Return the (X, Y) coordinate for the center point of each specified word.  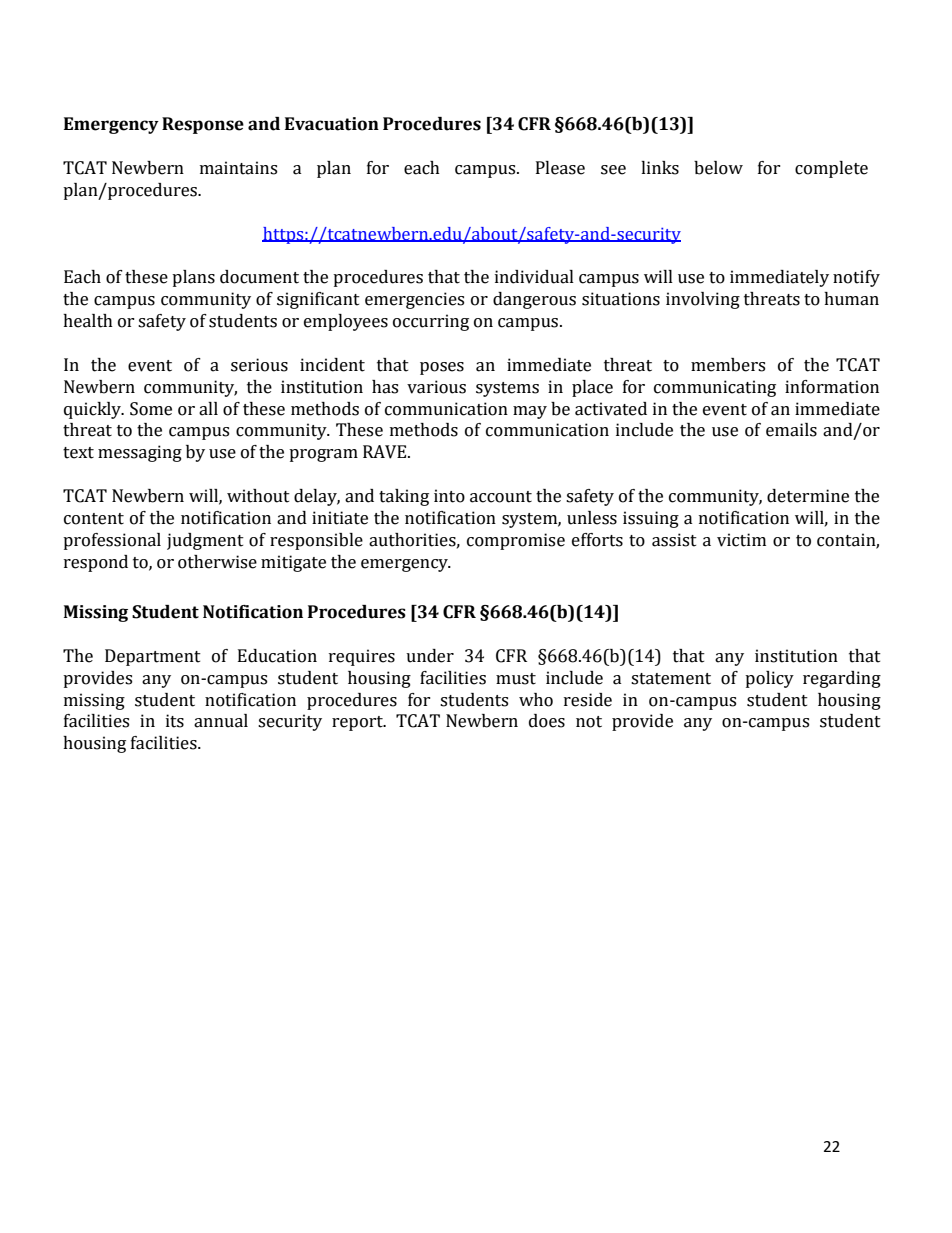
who (536, 700)
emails (791, 430)
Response (203, 125)
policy (769, 679)
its (175, 721)
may (530, 412)
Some (151, 409)
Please (560, 168)
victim (741, 540)
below (718, 168)
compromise (516, 541)
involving (703, 300)
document (259, 277)
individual (534, 277)
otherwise (217, 562)
